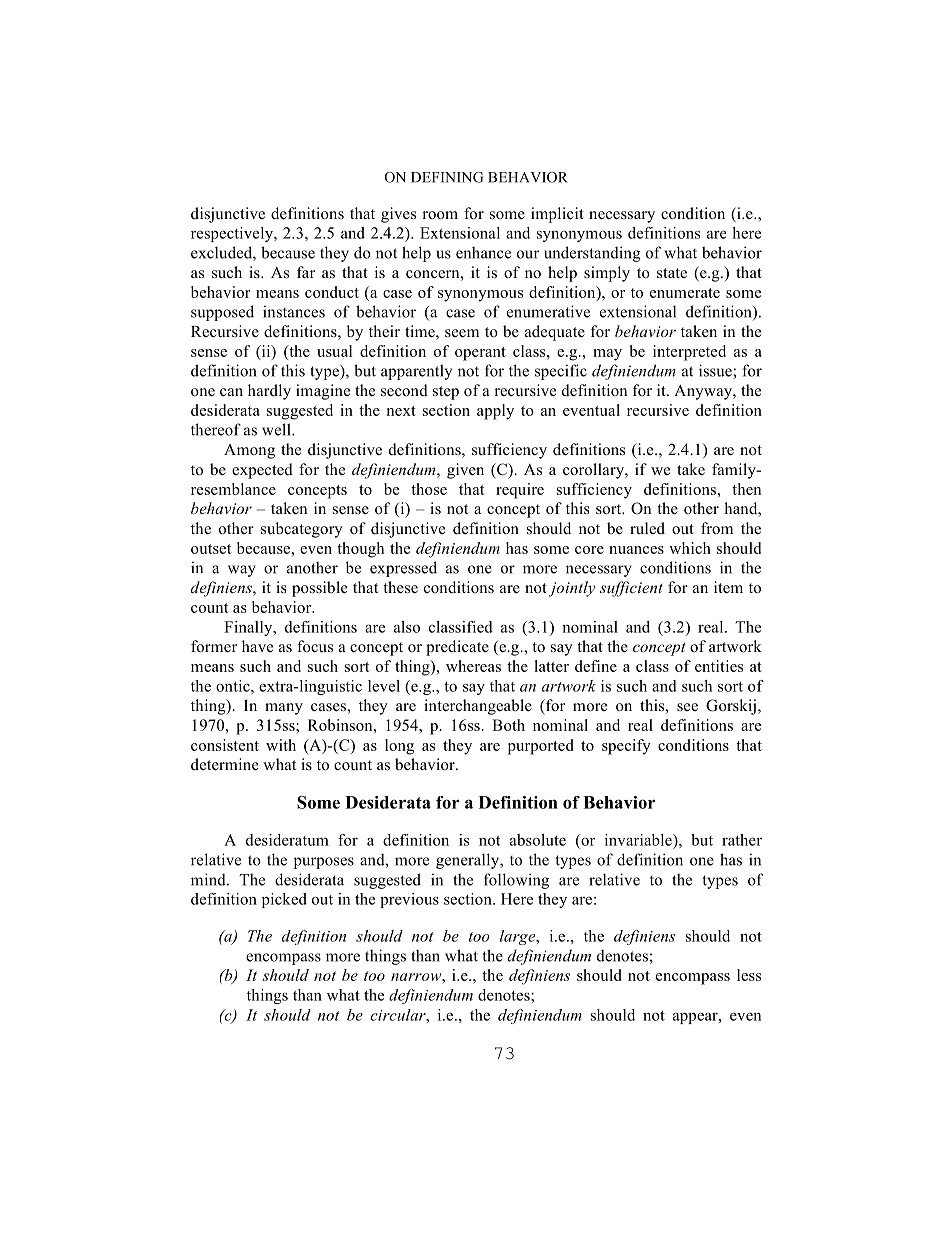  What do you see at coordinates (690, 548) in the page?
I see `which` at bounding box center [690, 548].
